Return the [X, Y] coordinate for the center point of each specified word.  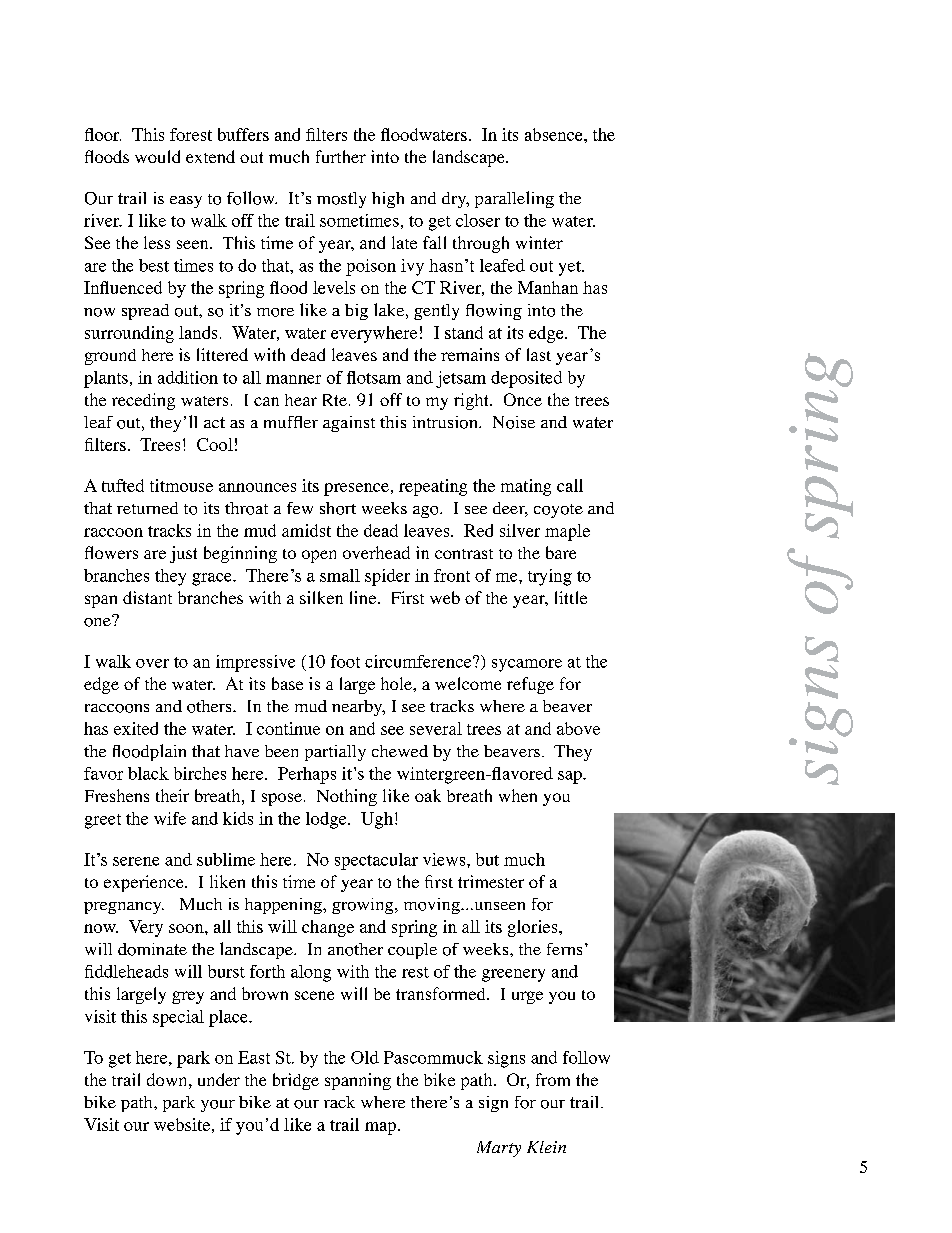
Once [523, 399]
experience [145, 883]
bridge [296, 1081]
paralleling [514, 199]
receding [143, 401]
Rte [335, 400]
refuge [530, 685]
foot [345, 661]
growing [364, 906]
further [341, 156]
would [157, 156]
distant [147, 597]
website [182, 1124]
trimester [491, 881]
